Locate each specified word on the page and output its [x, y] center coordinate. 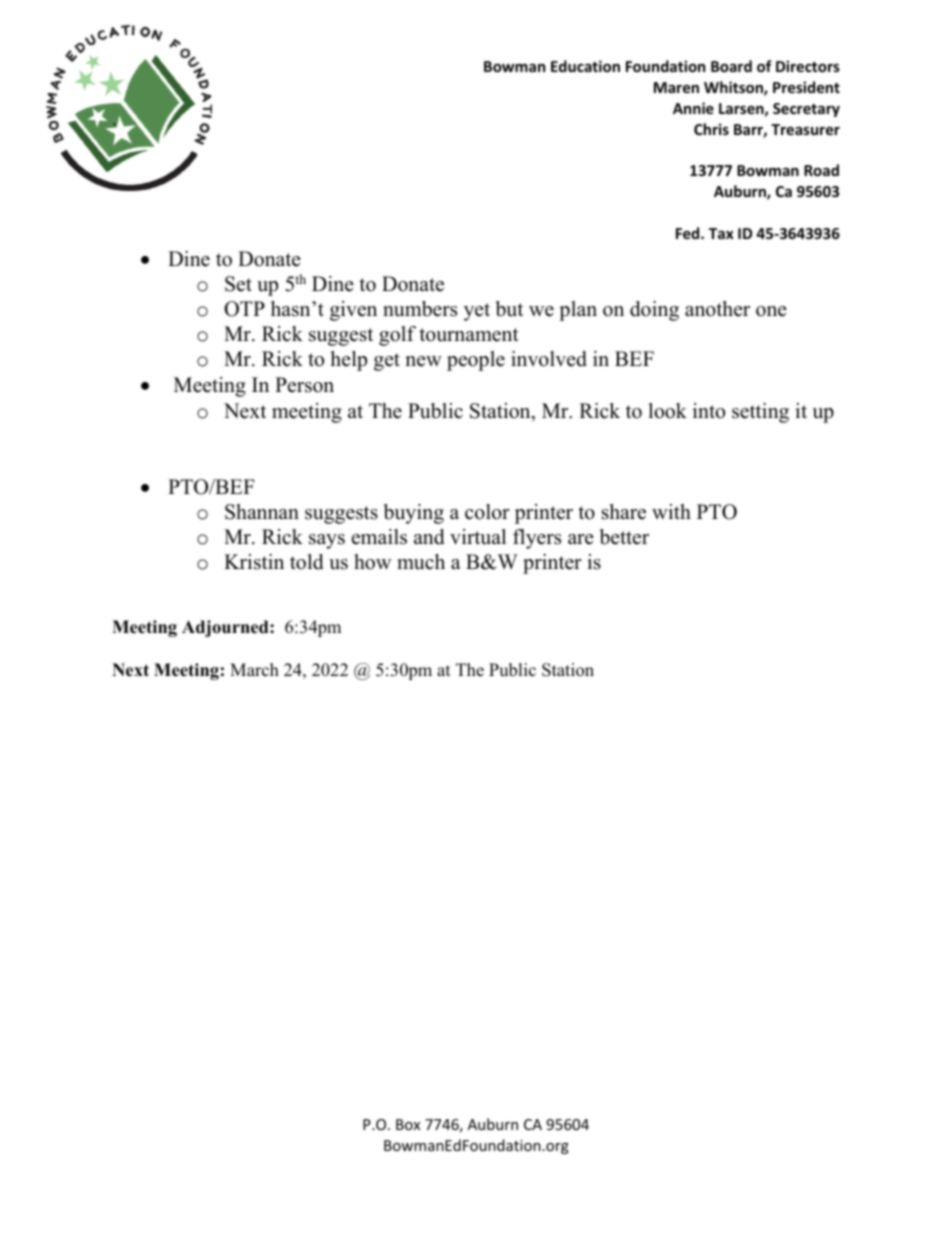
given [353, 311]
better [624, 537]
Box [408, 1124]
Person [304, 385]
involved [549, 359]
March [254, 670]
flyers [537, 539]
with [671, 511]
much [421, 562]
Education [585, 66]
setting [760, 413]
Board [731, 66]
